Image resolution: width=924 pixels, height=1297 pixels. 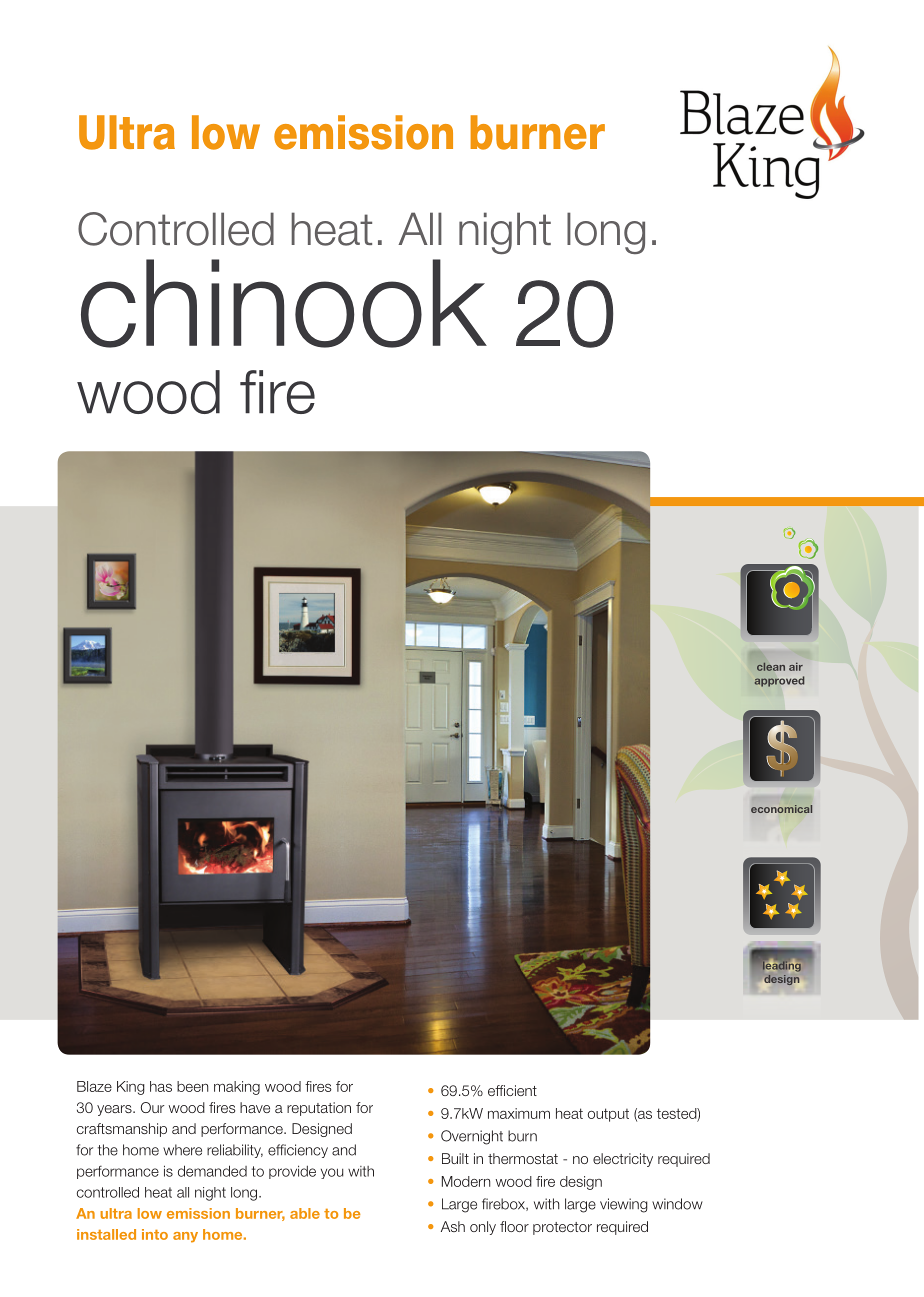 What do you see at coordinates (519, 1113) in the page?
I see `maximum` at bounding box center [519, 1113].
